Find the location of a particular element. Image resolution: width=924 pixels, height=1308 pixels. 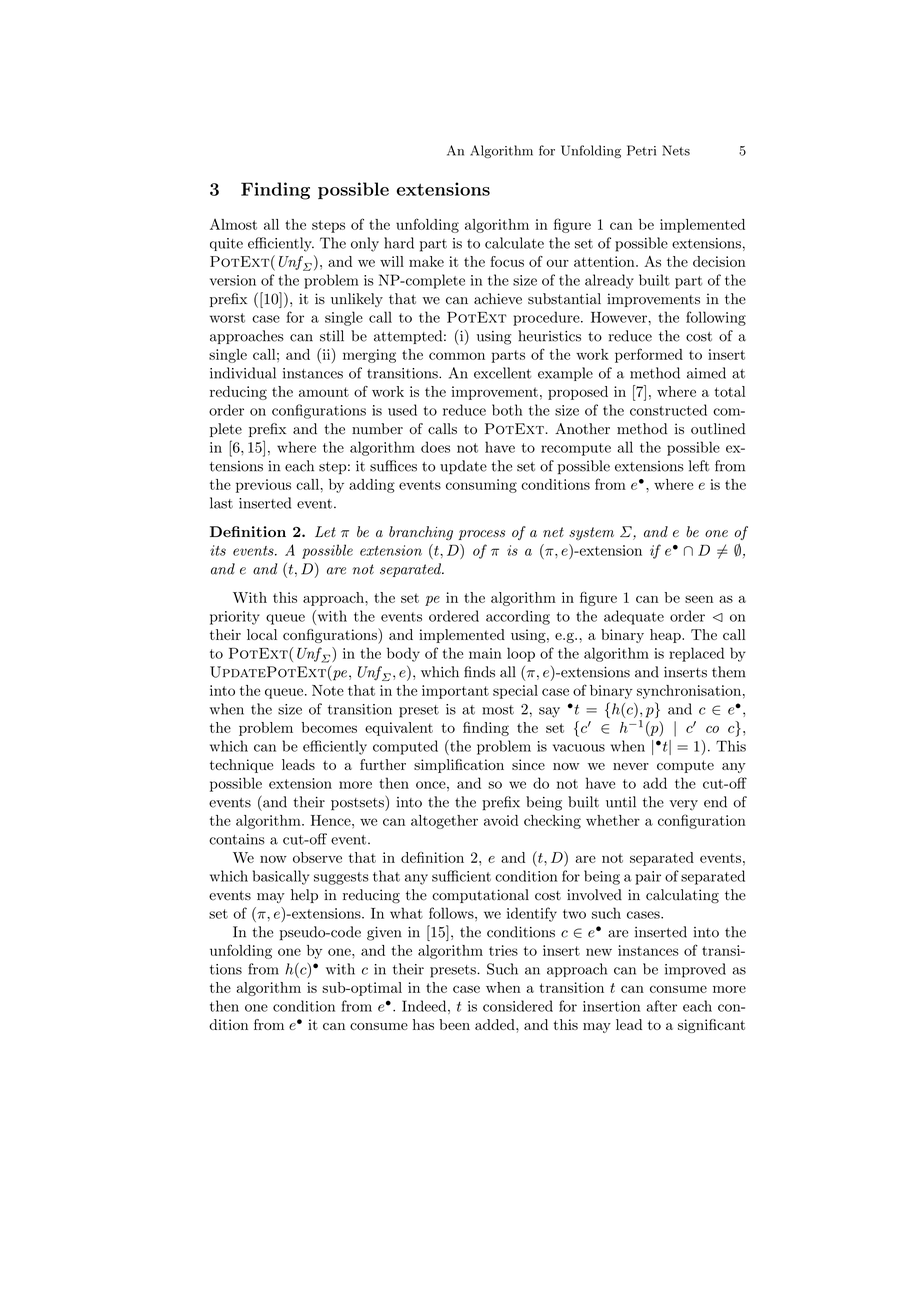

Nets is located at coordinates (676, 150).
